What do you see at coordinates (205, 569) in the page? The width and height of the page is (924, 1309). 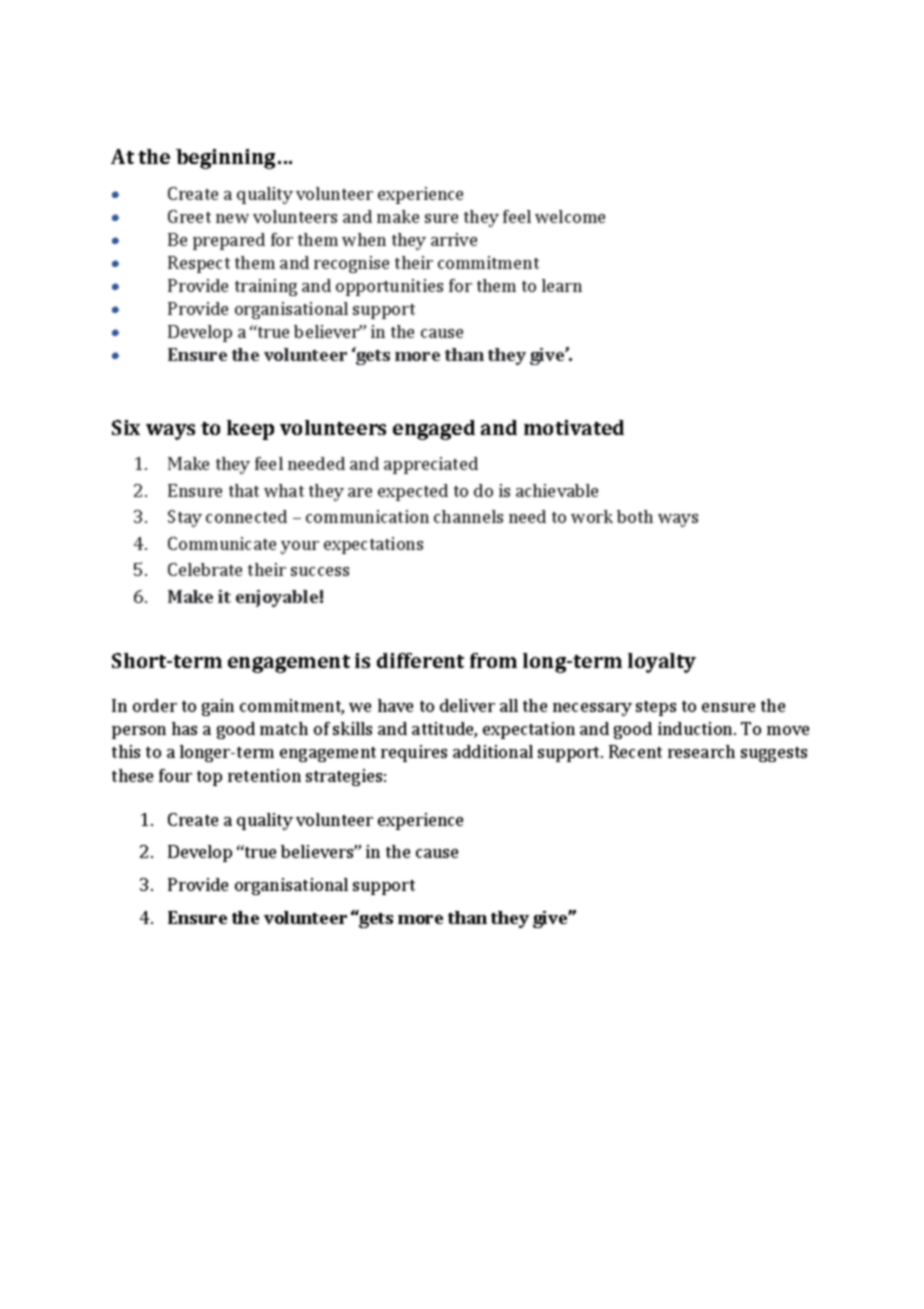 I see `Celebrate` at bounding box center [205, 569].
